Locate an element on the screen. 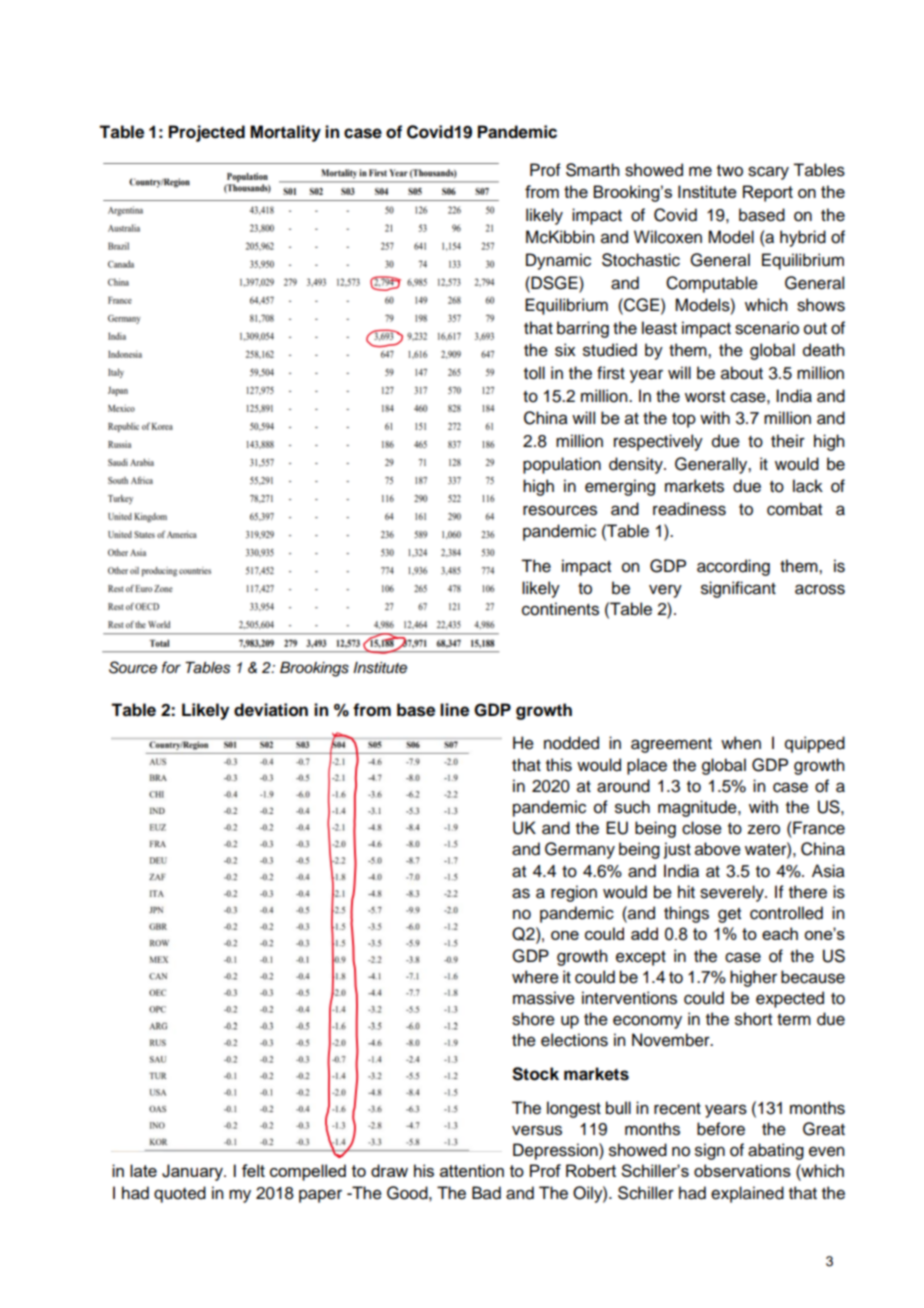 Image resolution: width=924 pixels, height=1308 pixels. Dynamic is located at coordinates (558, 261).
